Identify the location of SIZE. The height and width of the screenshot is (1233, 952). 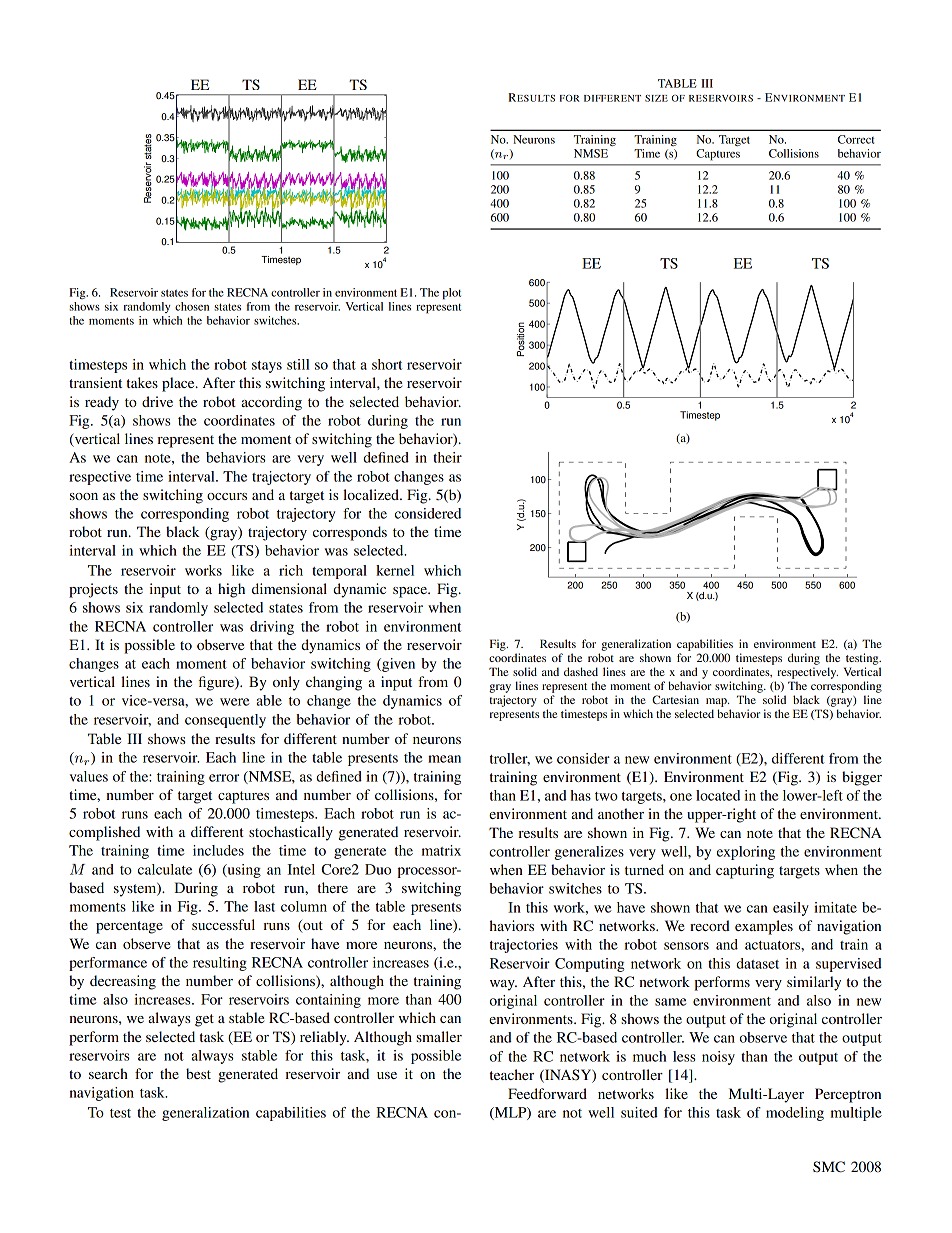
(656, 98).
